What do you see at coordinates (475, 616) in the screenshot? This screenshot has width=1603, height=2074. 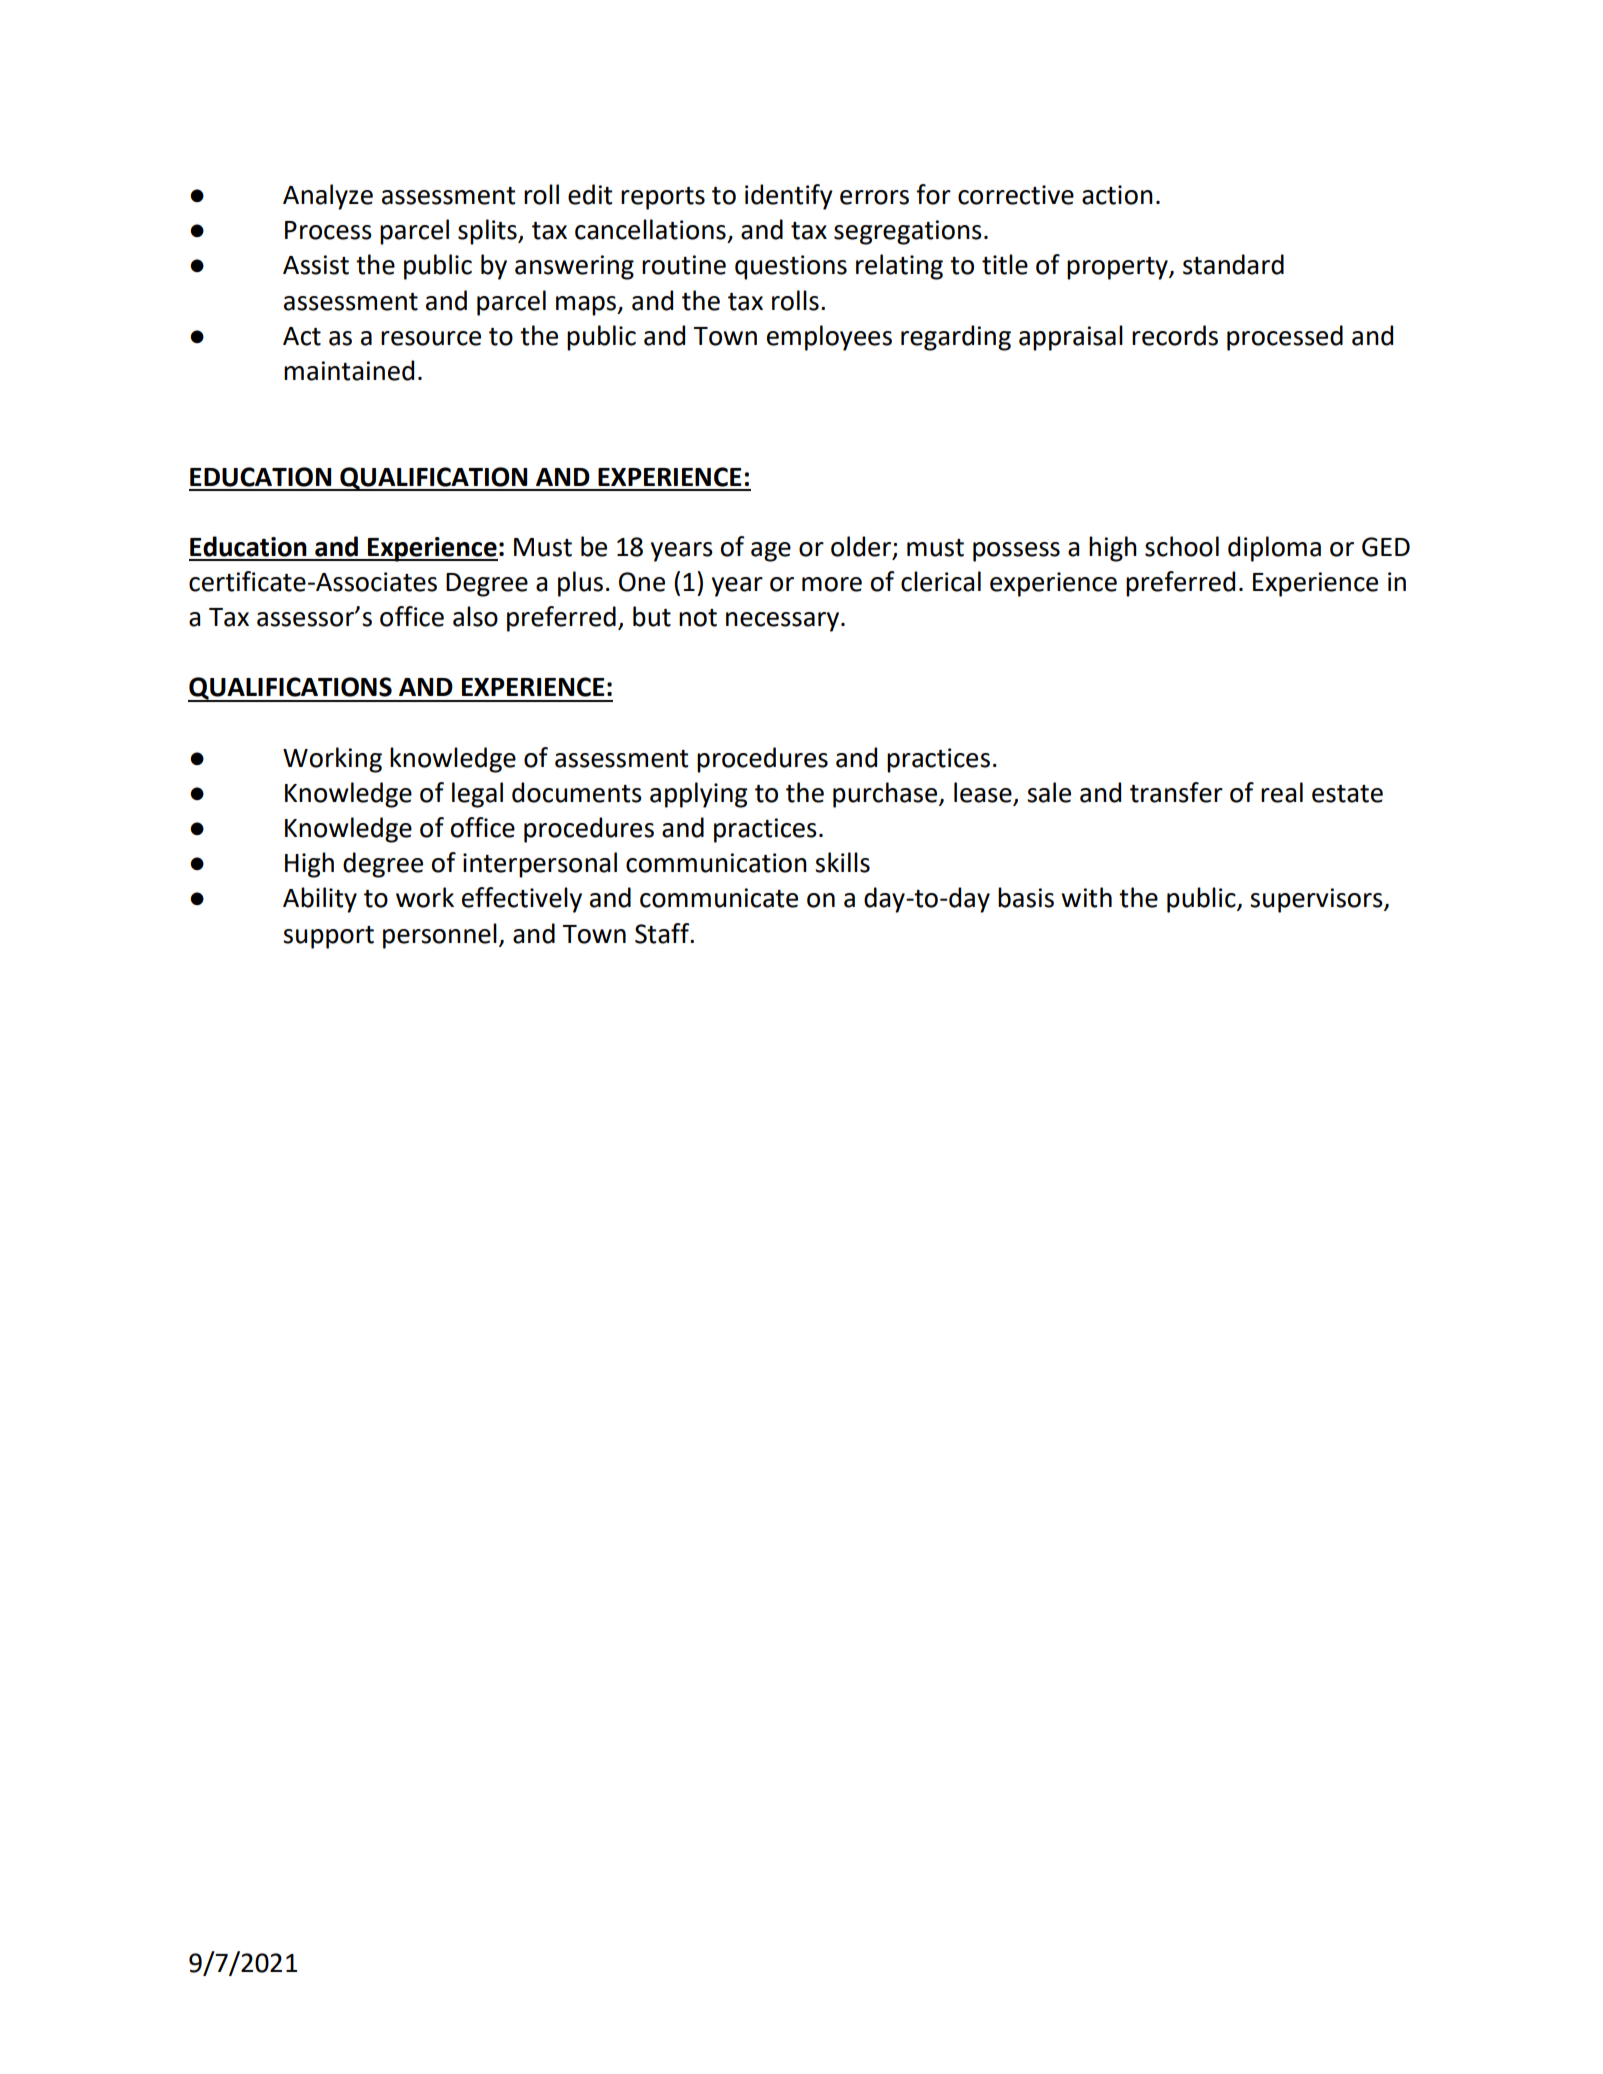 I see `also` at bounding box center [475, 616].
